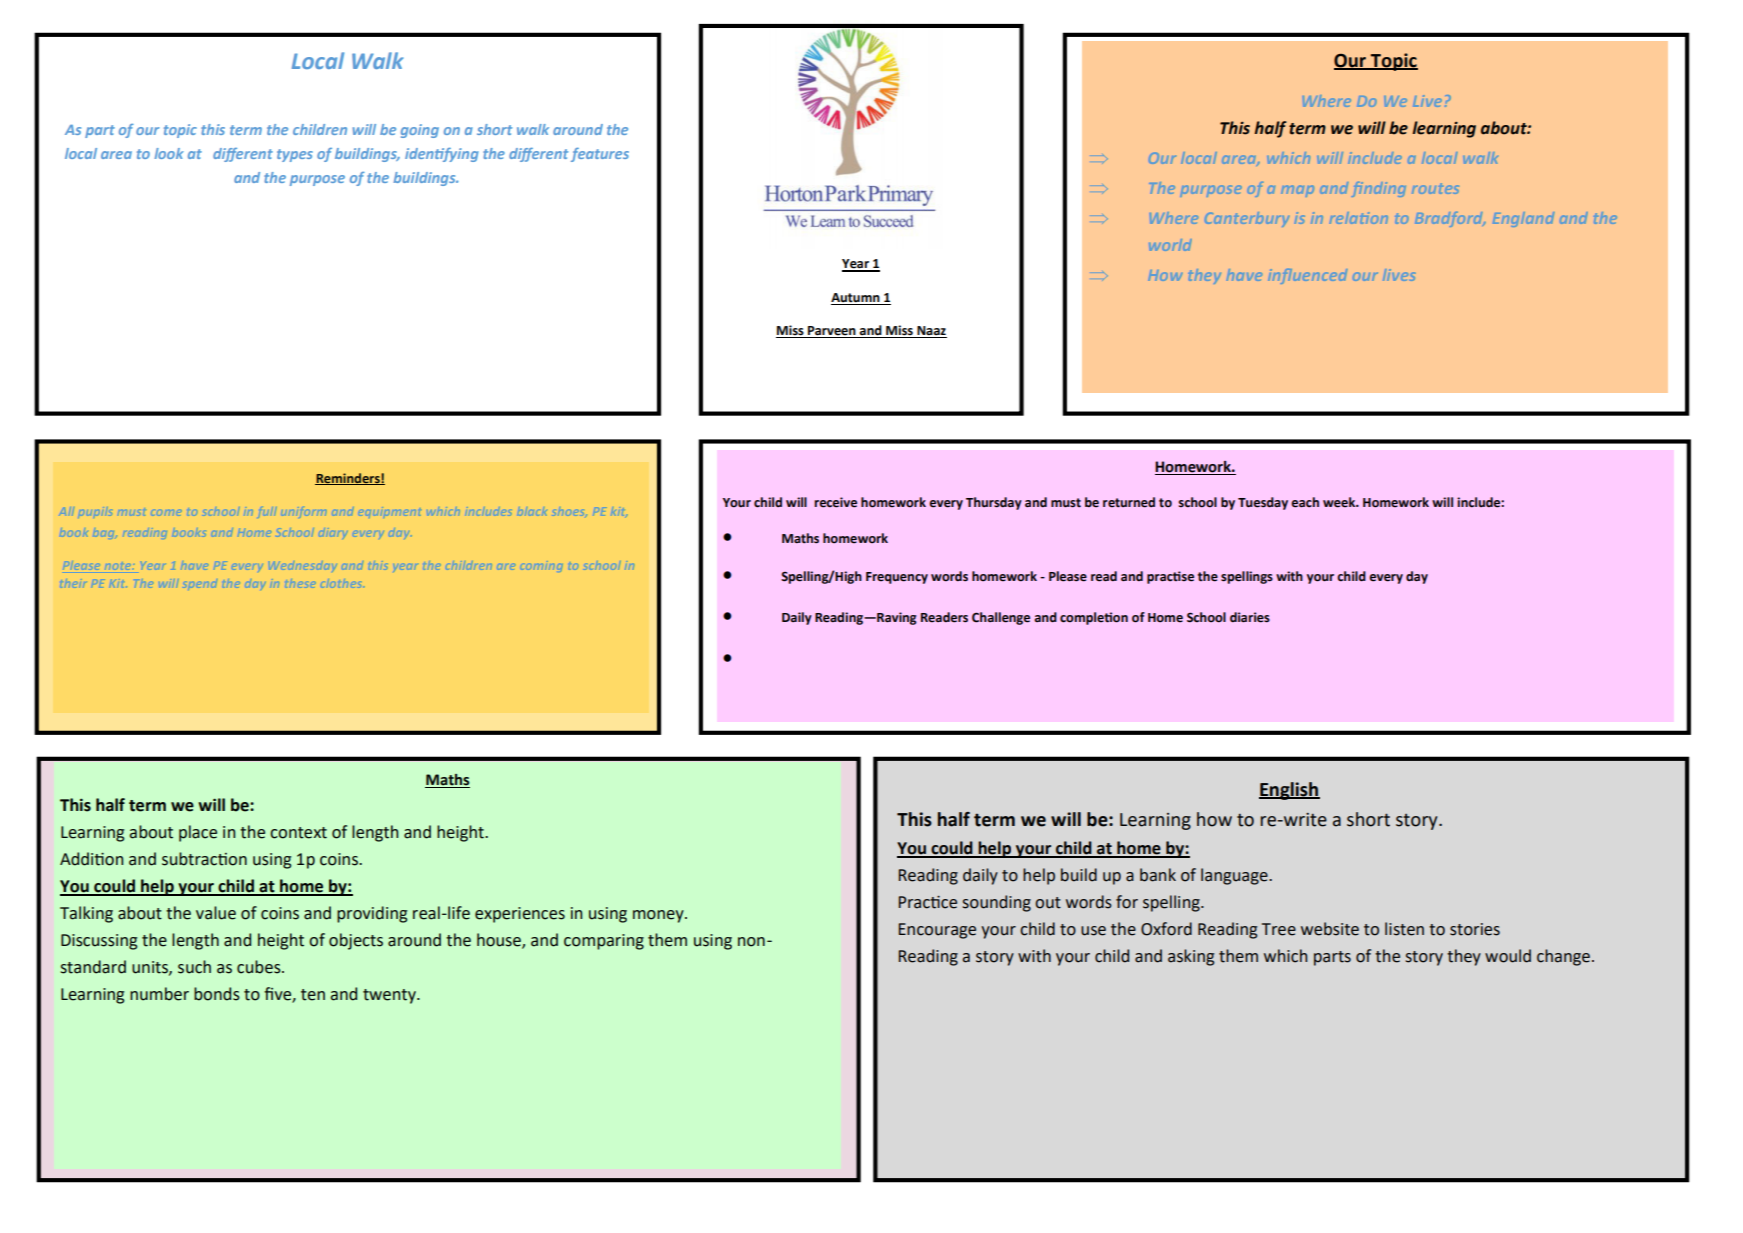 The height and width of the screenshot is (1233, 1743). Describe the element at coordinates (1508, 956) in the screenshot. I see `would` at that location.
